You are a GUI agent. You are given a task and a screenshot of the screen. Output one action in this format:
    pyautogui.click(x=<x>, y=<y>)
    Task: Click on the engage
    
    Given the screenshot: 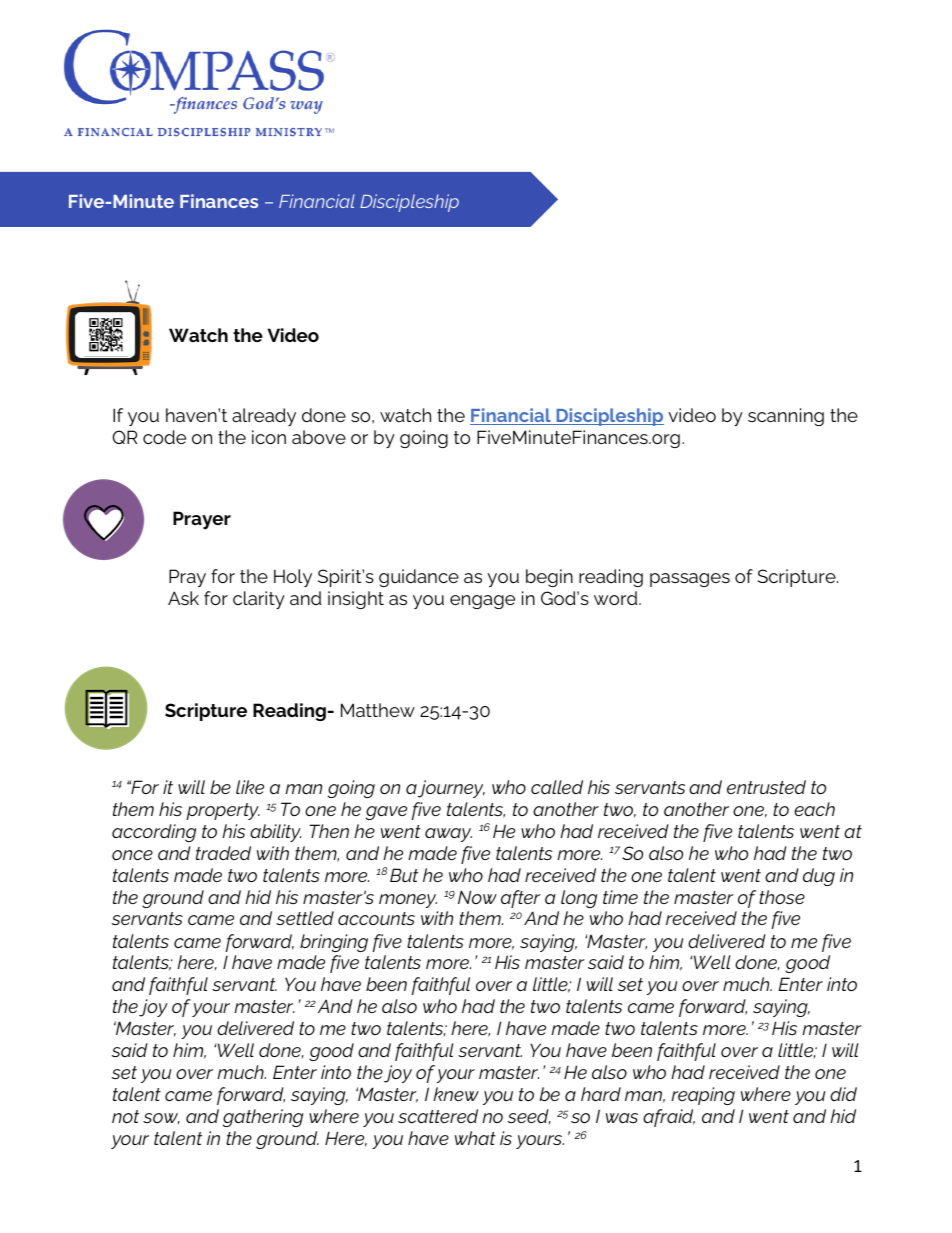 What is the action you would take?
    pyautogui.click(x=482, y=602)
